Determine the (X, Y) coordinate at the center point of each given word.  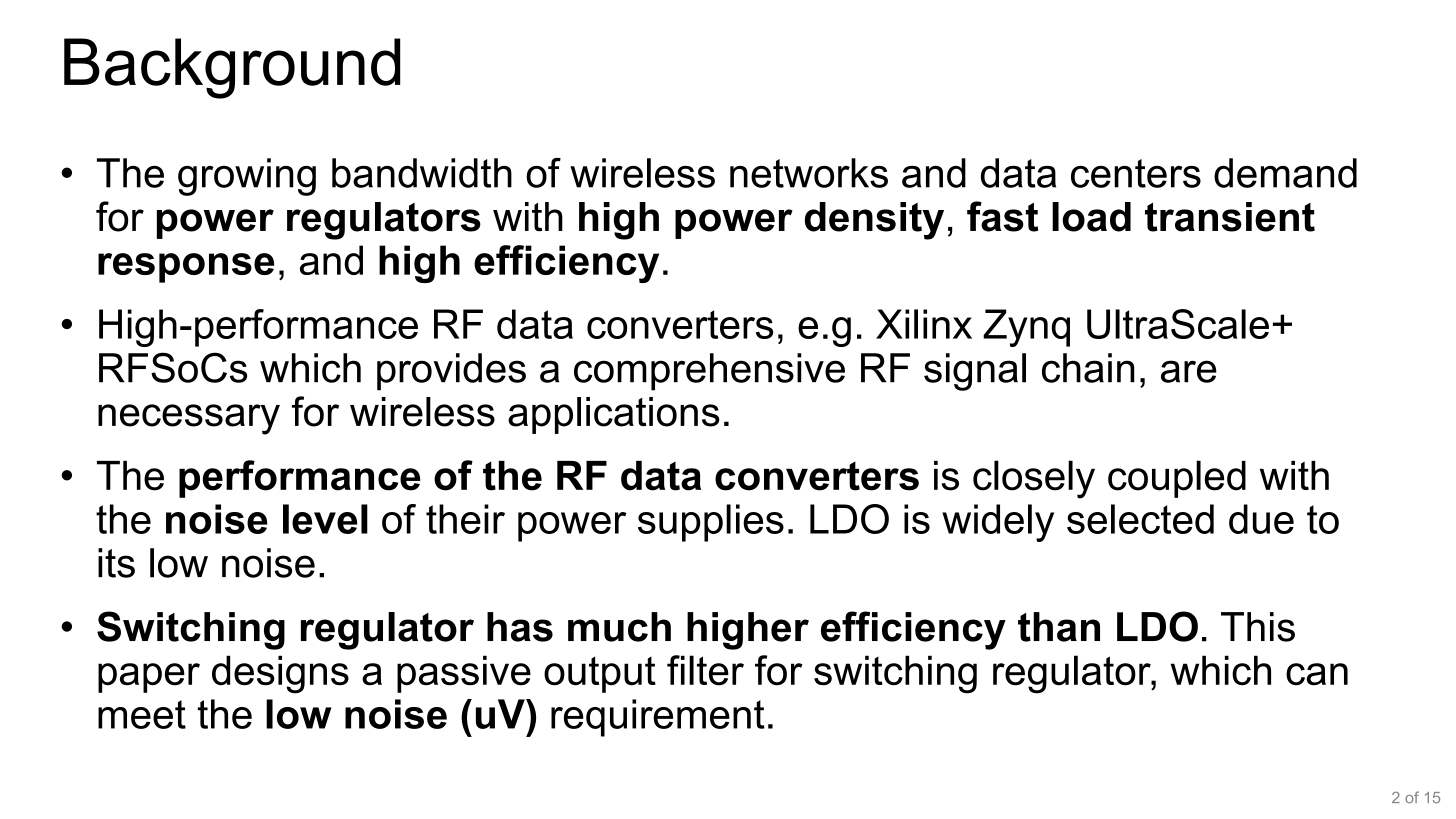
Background (232, 68)
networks (809, 173)
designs (280, 674)
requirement (658, 718)
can (1317, 674)
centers (1136, 173)
